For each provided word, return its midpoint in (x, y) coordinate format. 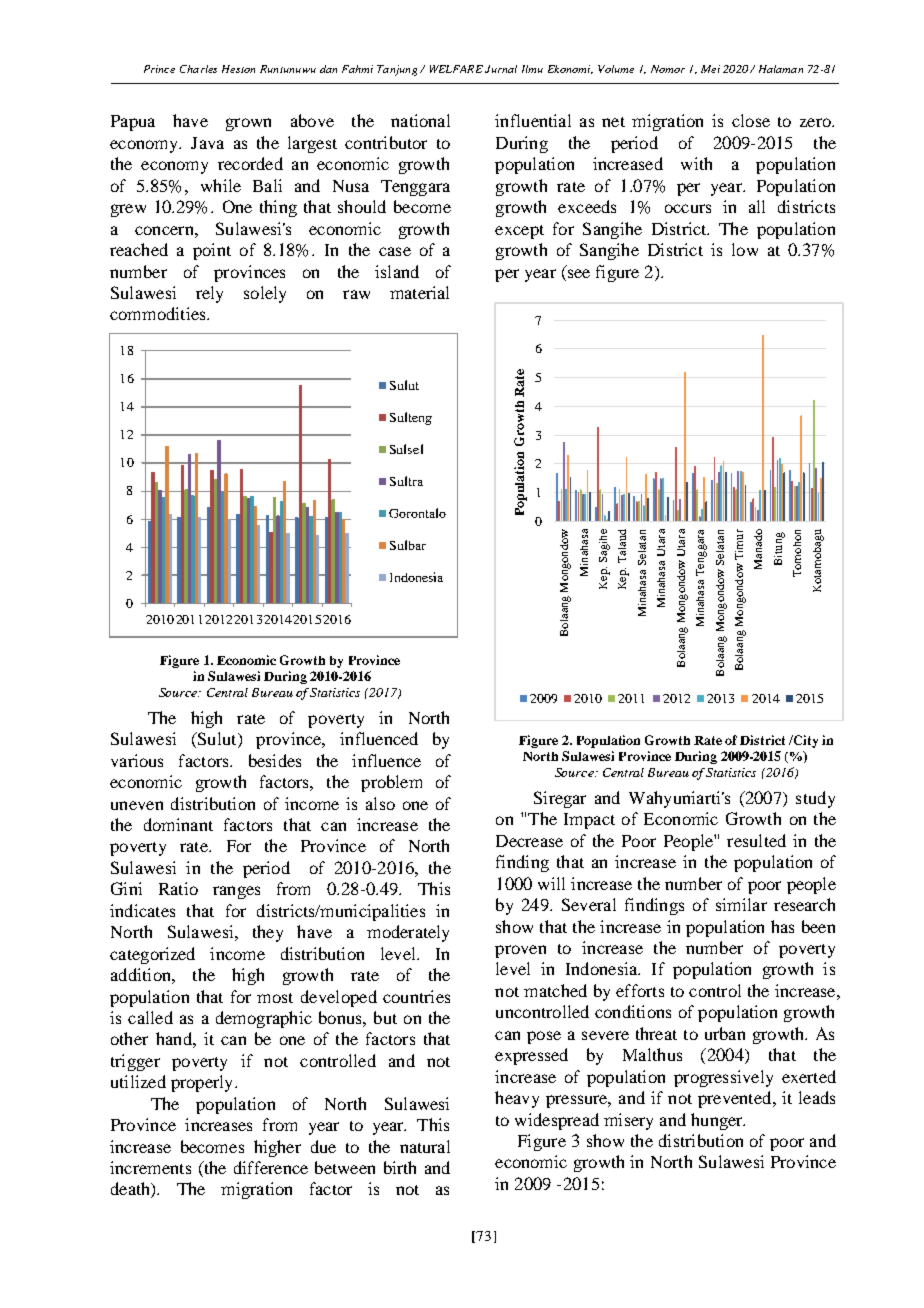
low (745, 249)
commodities (159, 313)
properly (203, 1083)
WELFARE (456, 69)
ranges (236, 892)
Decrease (529, 841)
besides (275, 760)
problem (391, 783)
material (419, 292)
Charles (198, 69)
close (751, 120)
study (815, 799)
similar (741, 904)
